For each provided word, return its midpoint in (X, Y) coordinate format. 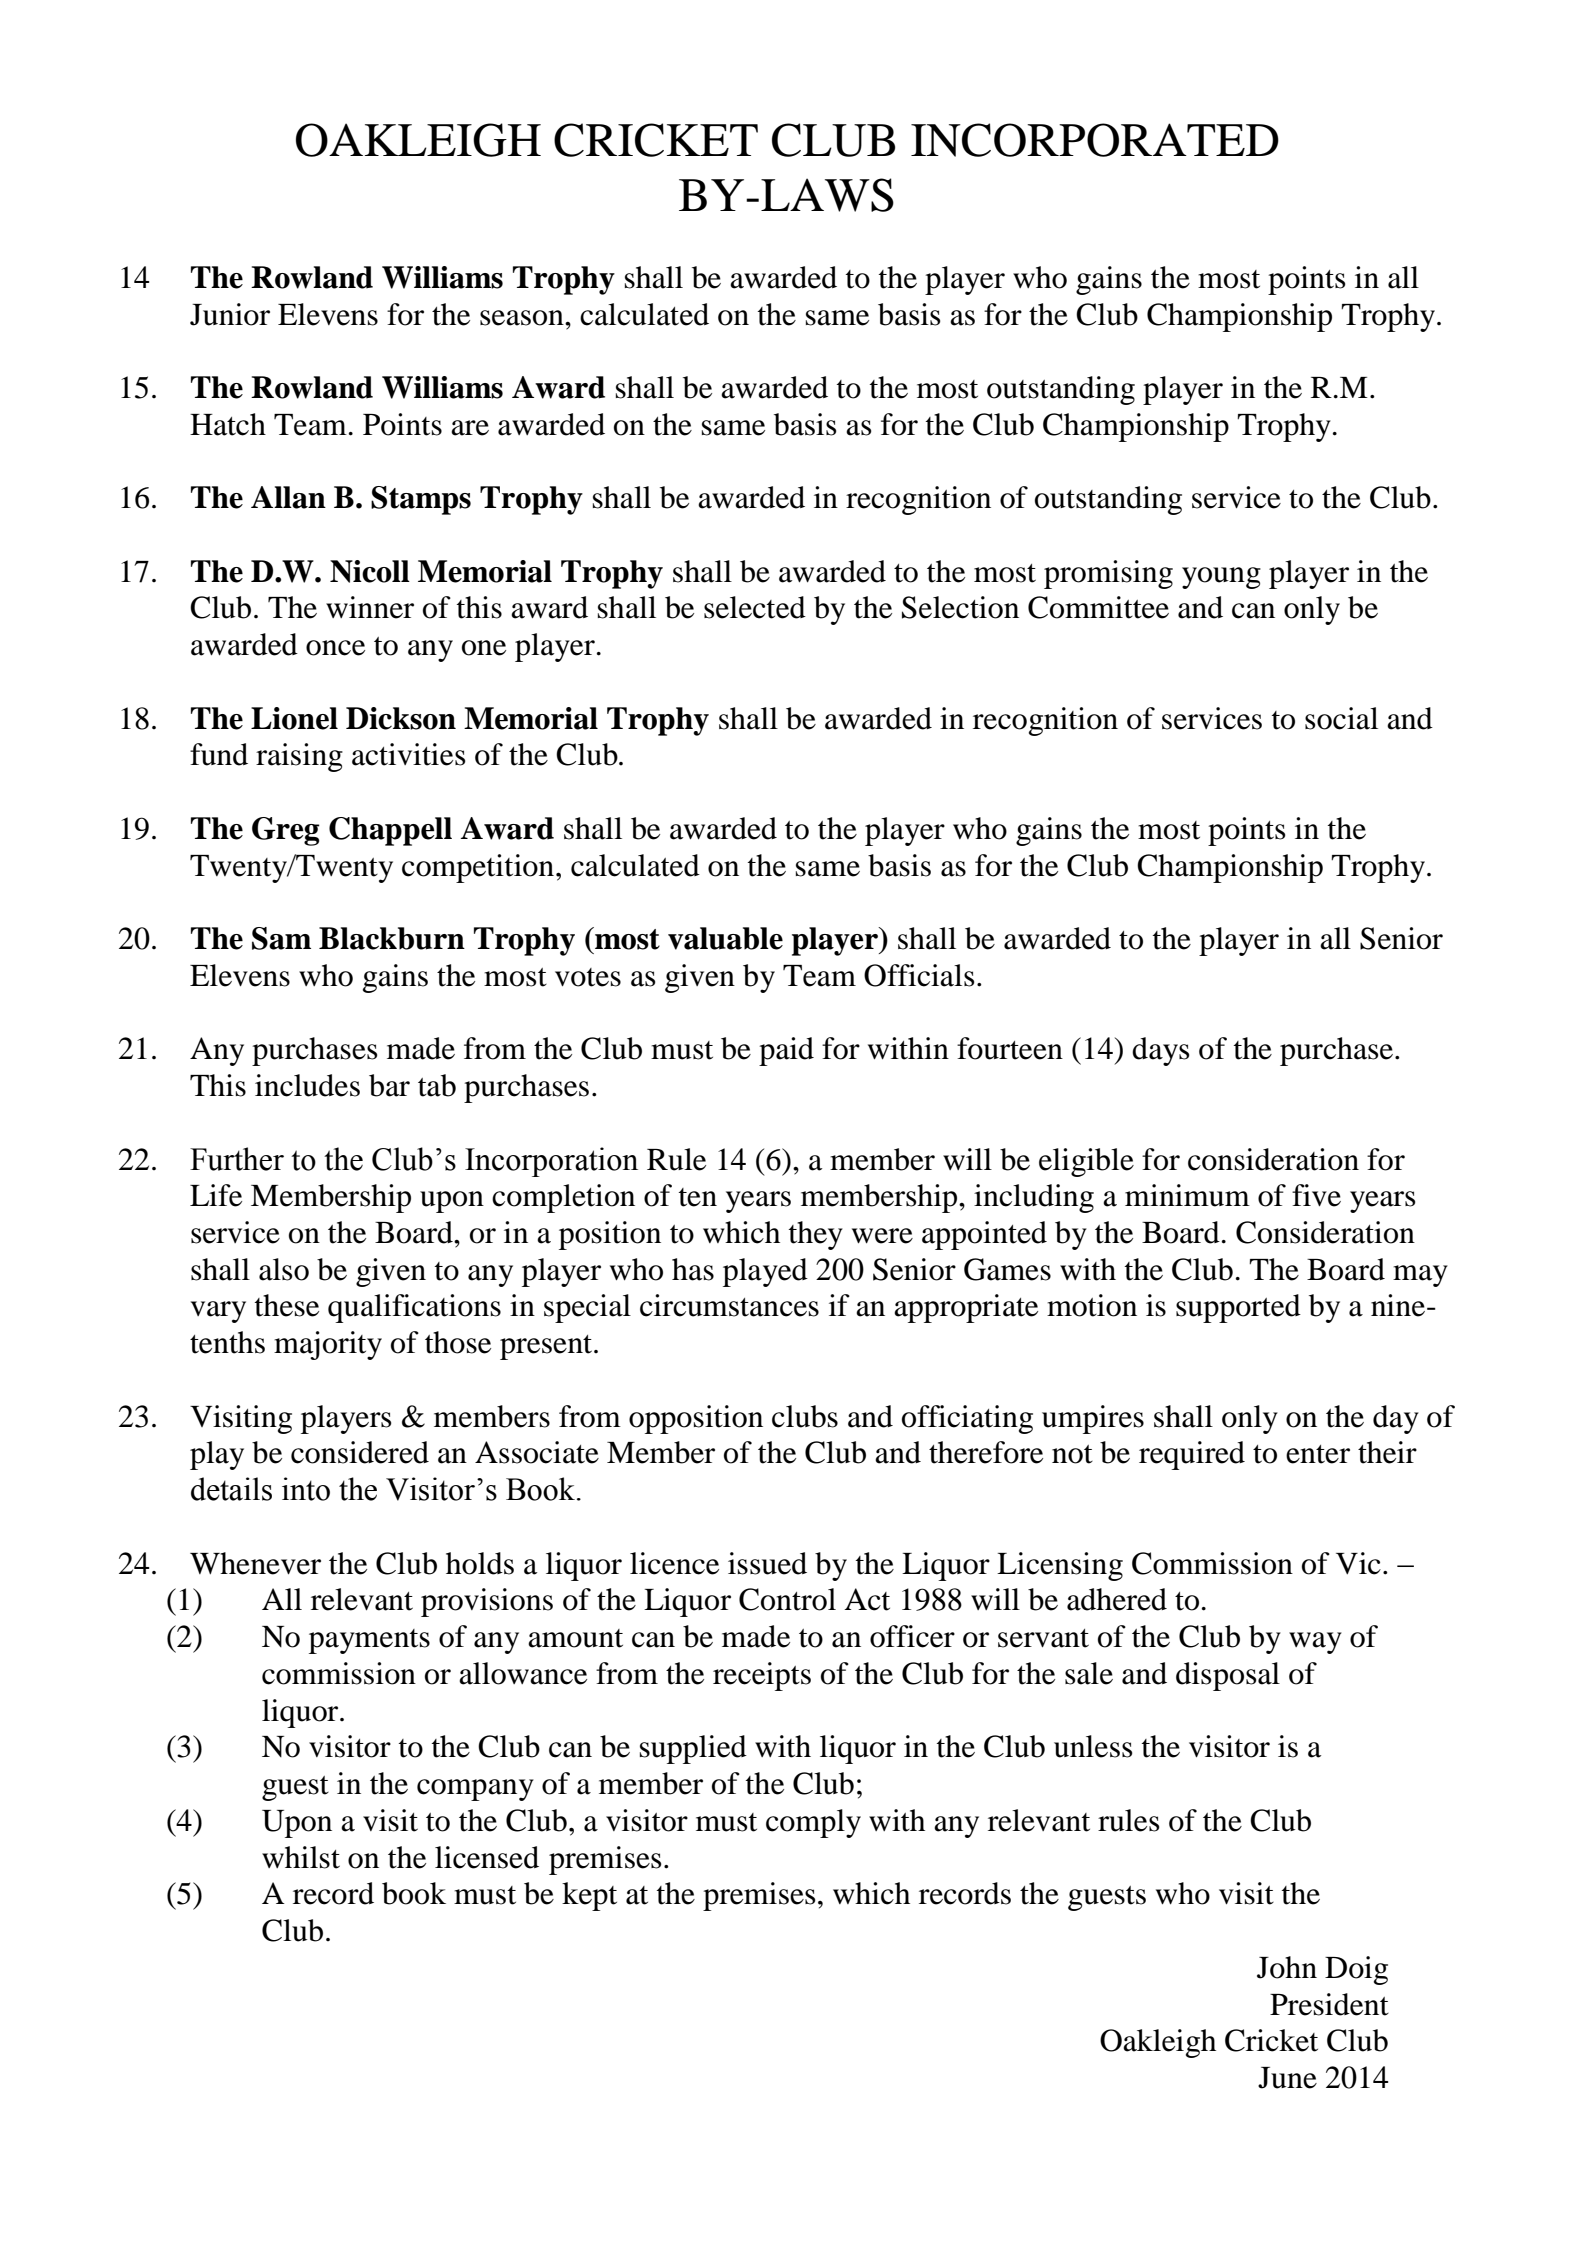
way (1315, 1643)
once (335, 648)
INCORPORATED (1095, 140)
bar (389, 1085)
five (1316, 1195)
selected (755, 607)
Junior (230, 314)
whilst (301, 1857)
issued (767, 1563)
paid (786, 1051)
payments (369, 1641)
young (1221, 578)
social (1341, 718)
